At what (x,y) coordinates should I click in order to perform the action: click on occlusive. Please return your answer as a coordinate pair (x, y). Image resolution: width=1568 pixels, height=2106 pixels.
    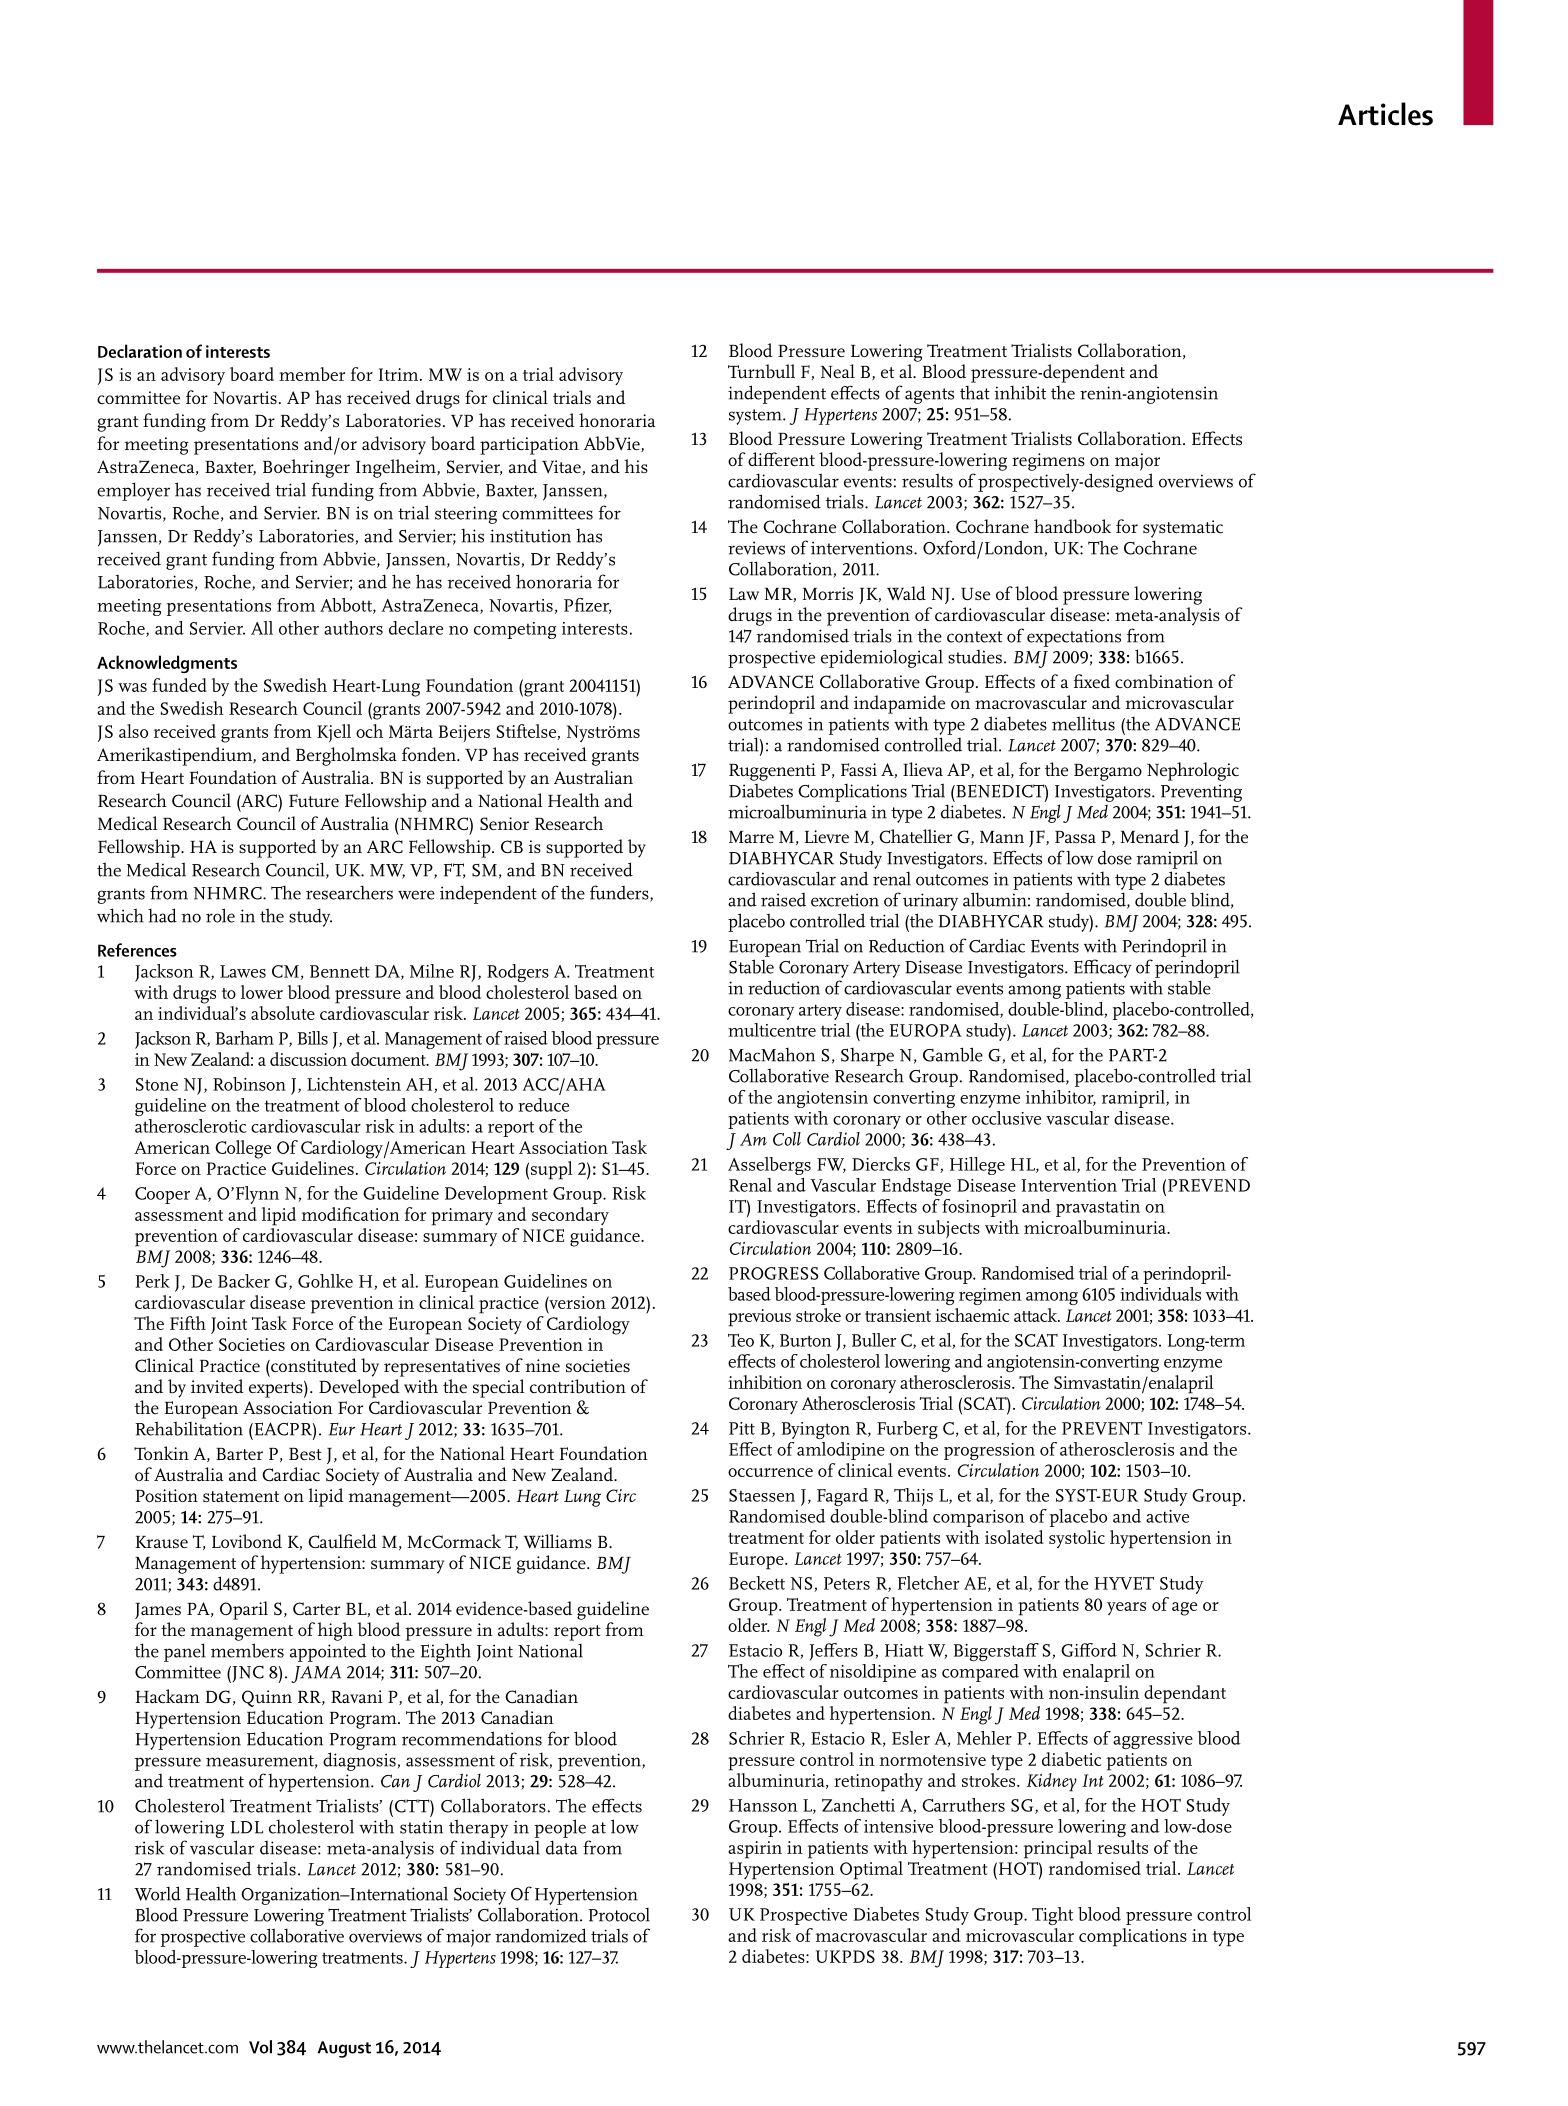
    Looking at the image, I should click on (1006, 1118).
